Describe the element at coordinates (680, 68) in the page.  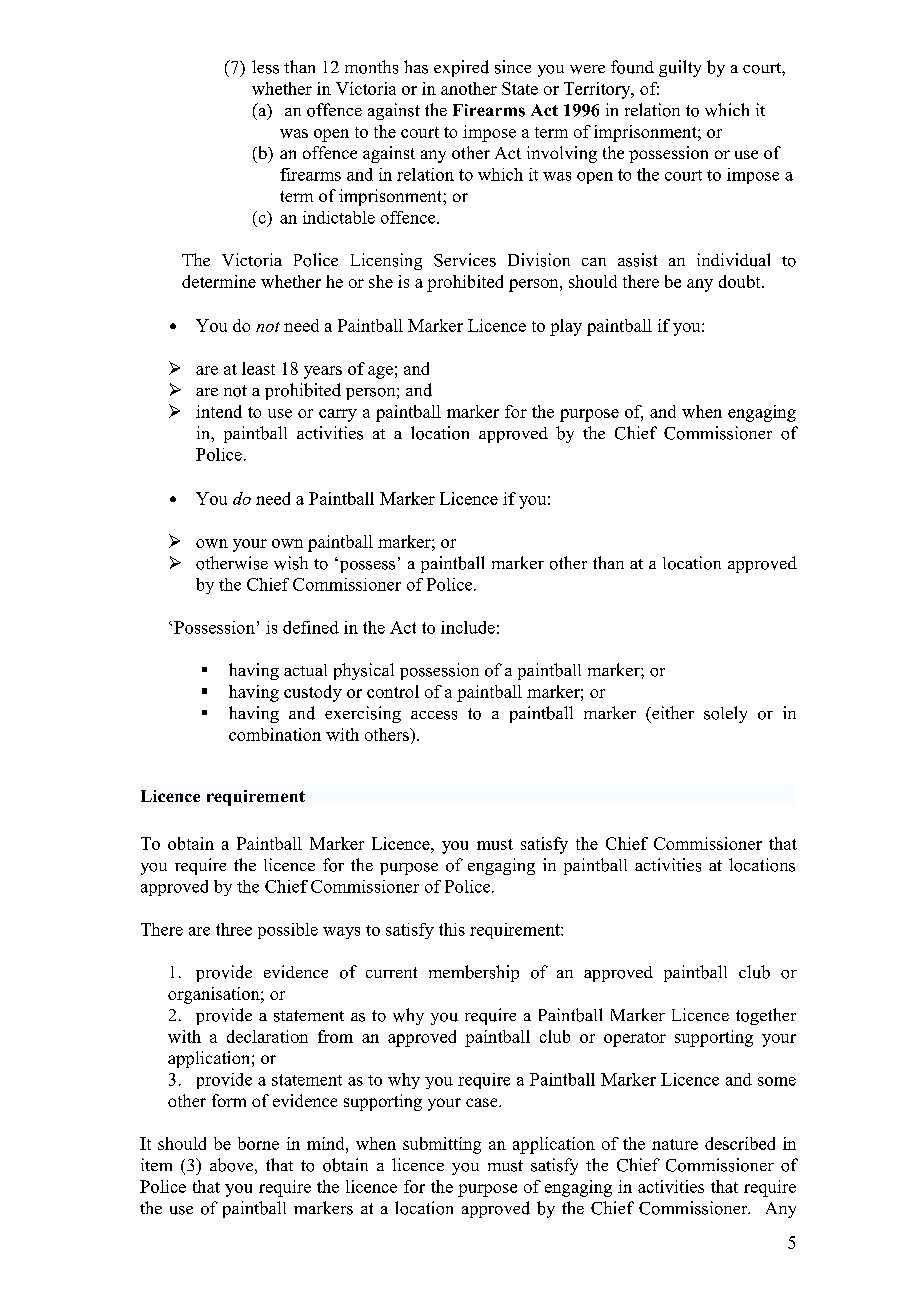
I see `guilty` at that location.
